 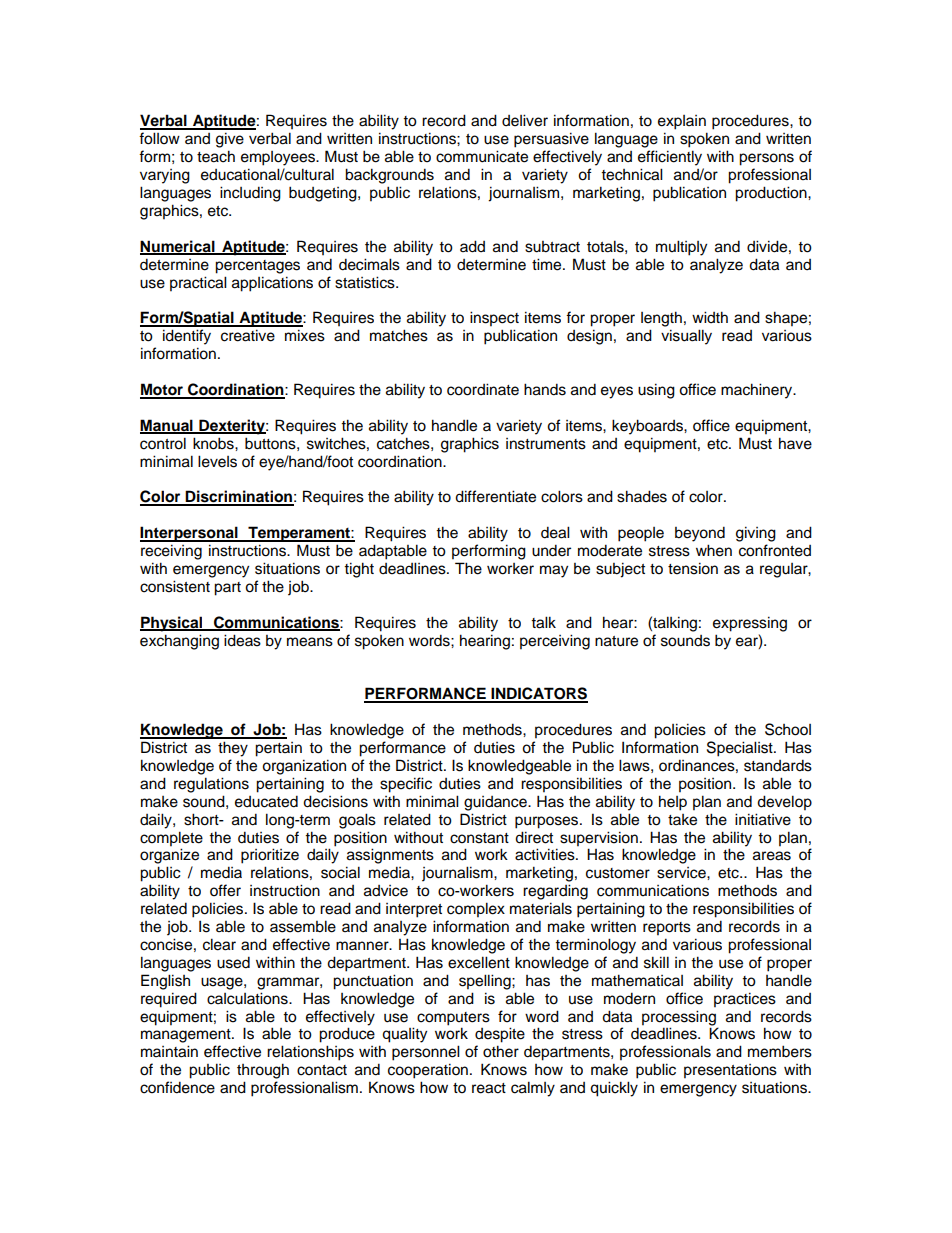 I want to click on differentiate, so click(x=495, y=496).
